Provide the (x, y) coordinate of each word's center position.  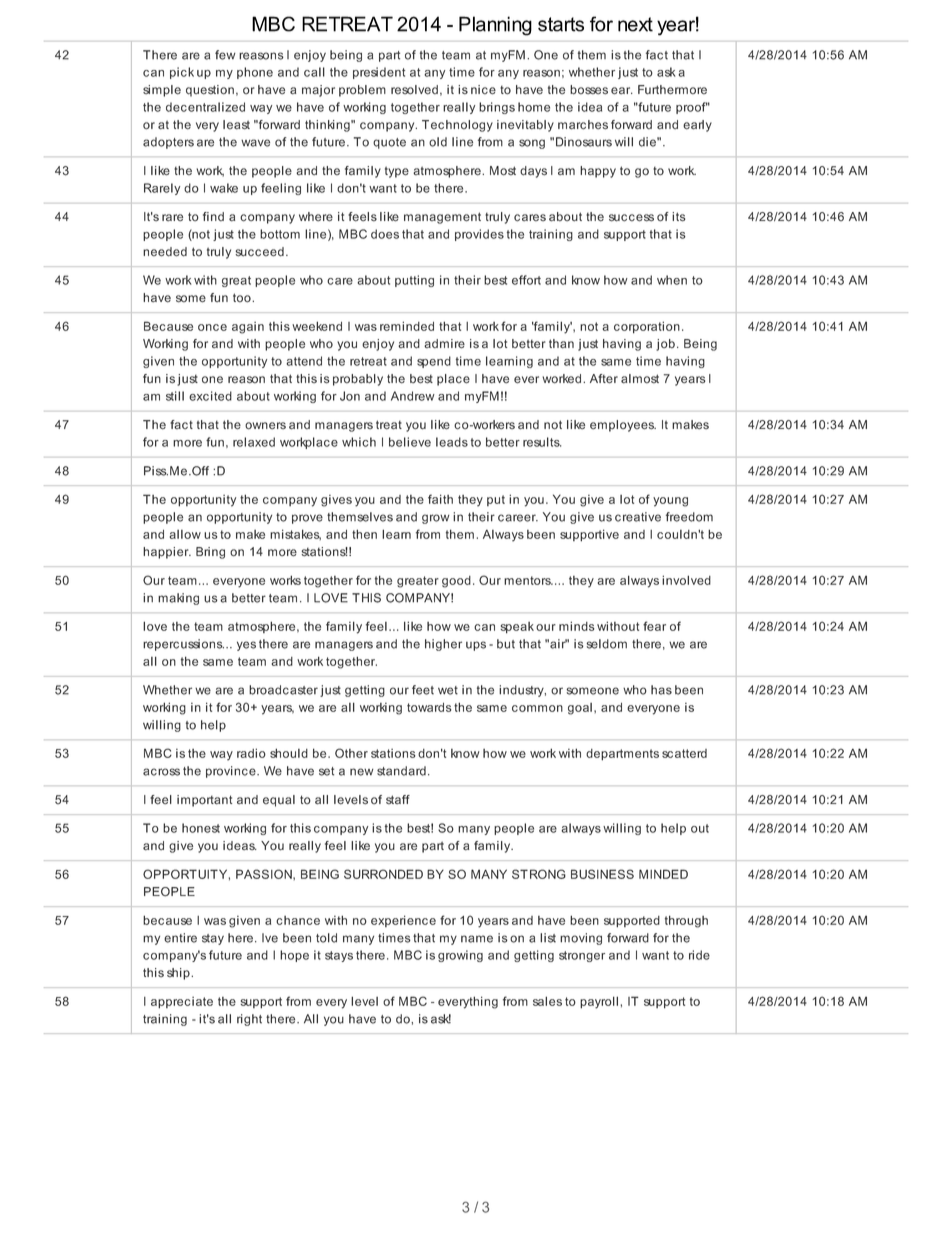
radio (251, 753)
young (670, 502)
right (249, 1020)
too (243, 298)
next (635, 24)
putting (414, 281)
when (672, 280)
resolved (414, 90)
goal (580, 709)
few (225, 55)
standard (401, 771)
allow (185, 534)
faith (440, 499)
